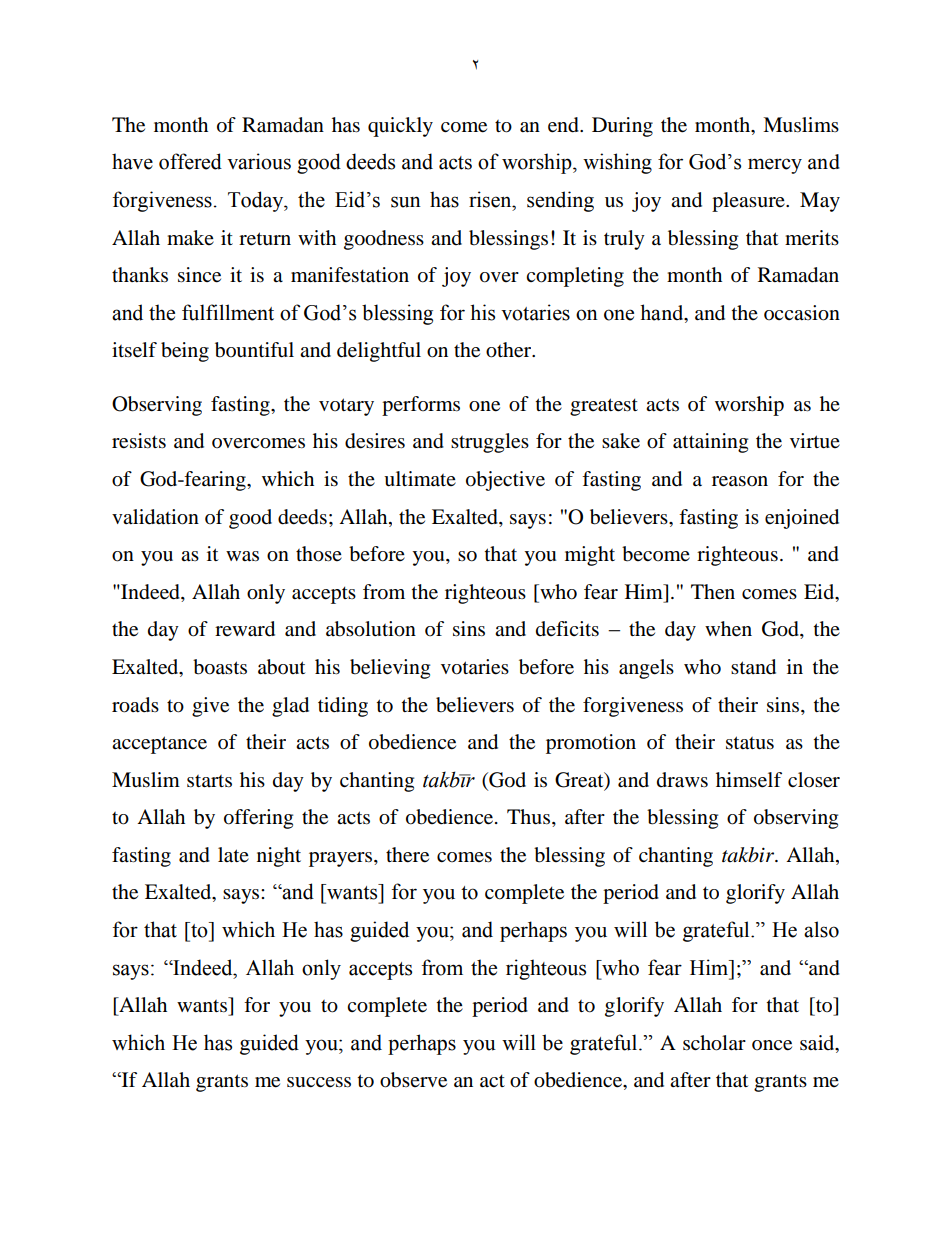 This screenshot has width=952, height=1233. What do you see at coordinates (413, 1080) in the screenshot?
I see `observe` at bounding box center [413, 1080].
